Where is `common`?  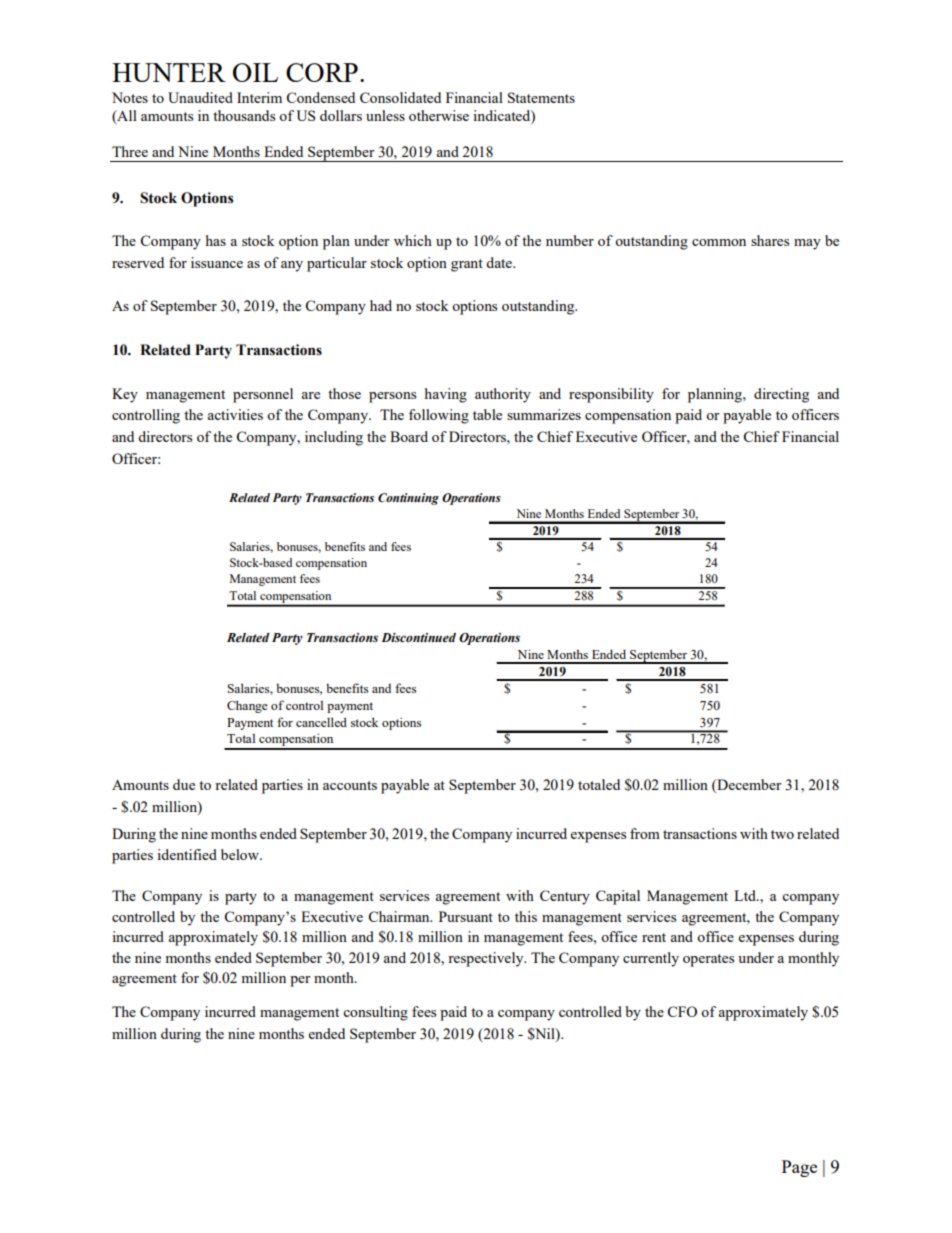 common is located at coordinates (719, 242).
